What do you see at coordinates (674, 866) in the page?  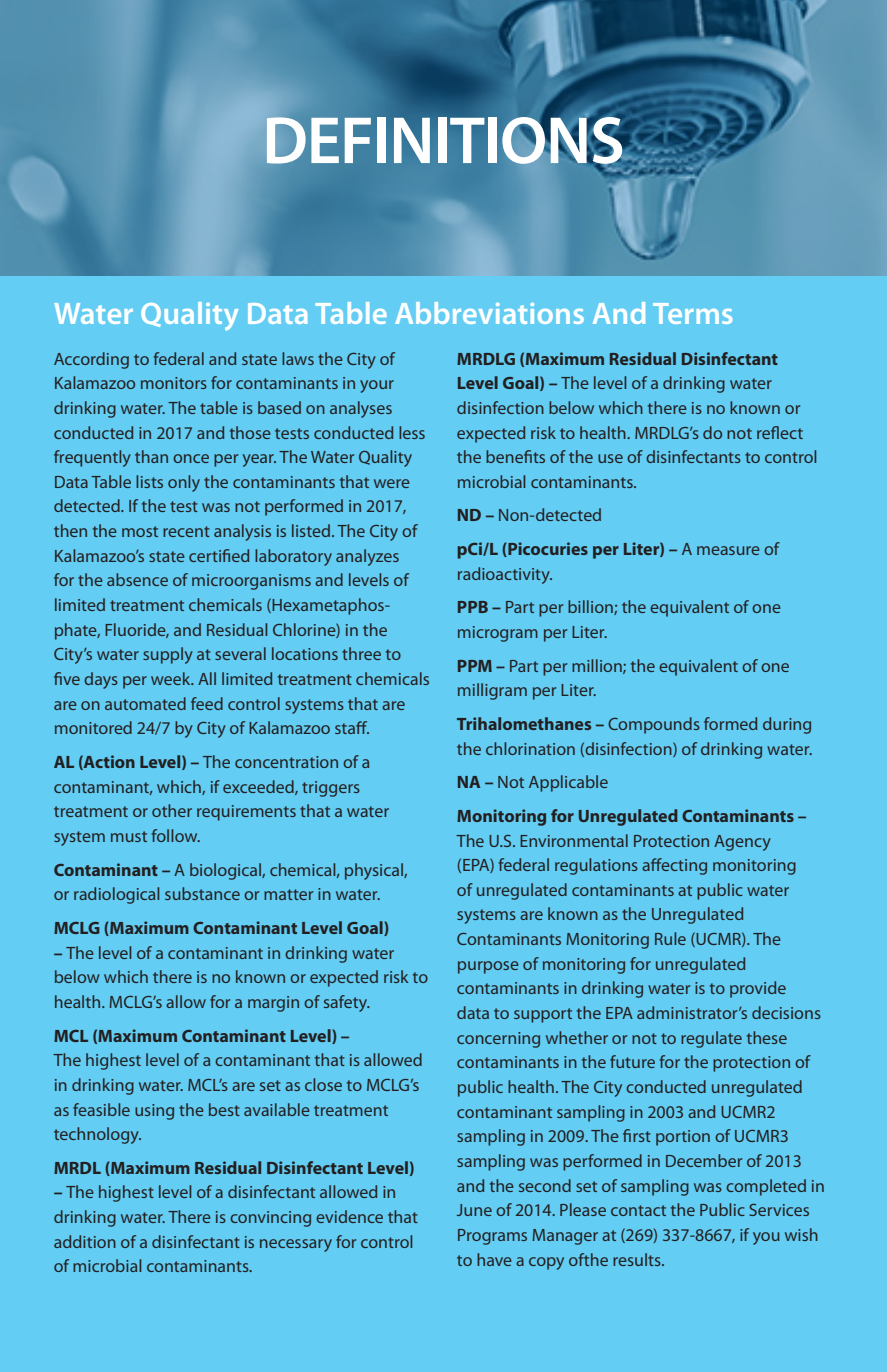 I see `affecting` at bounding box center [674, 866].
